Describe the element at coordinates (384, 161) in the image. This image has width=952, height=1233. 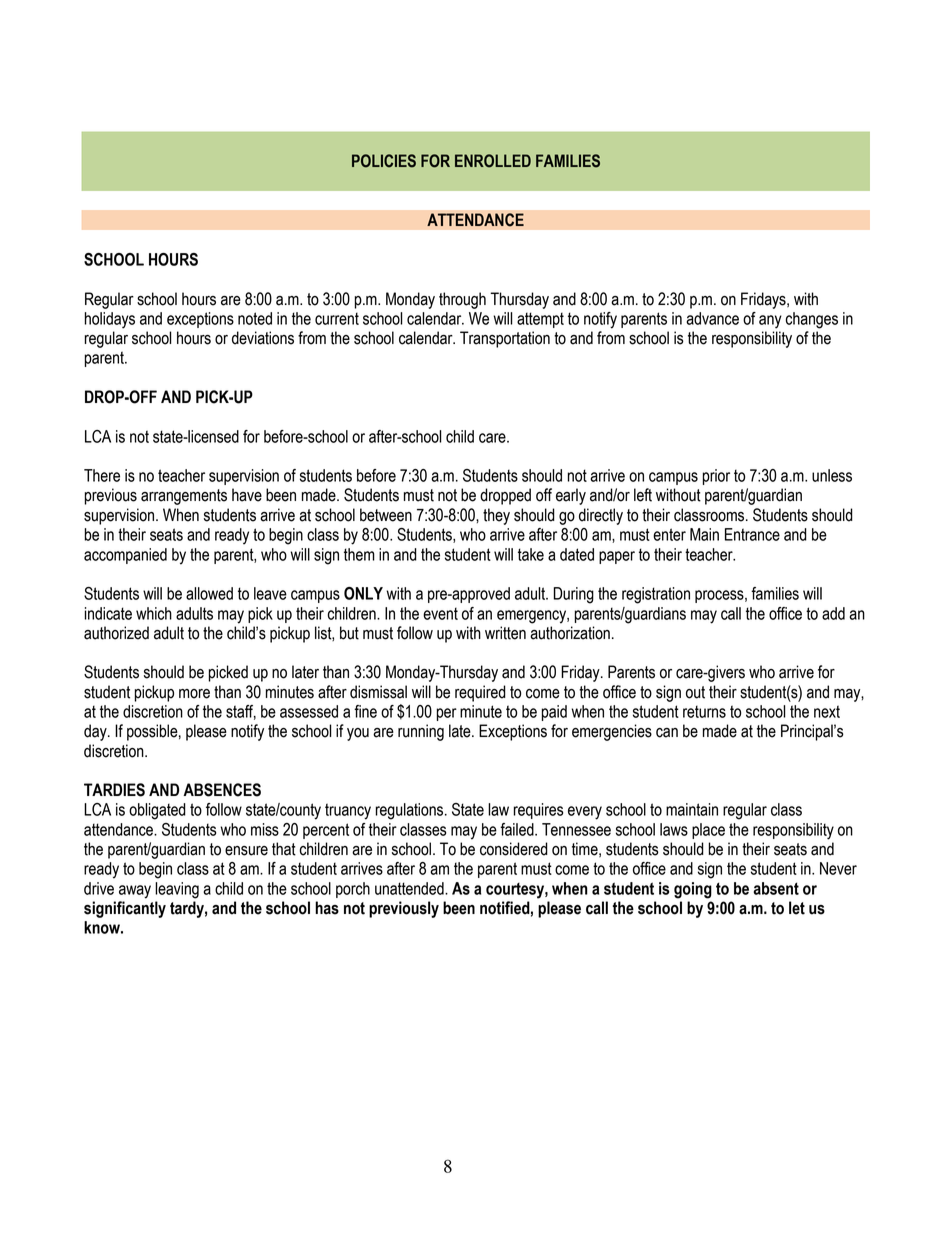
I see `POLICIES` at that location.
